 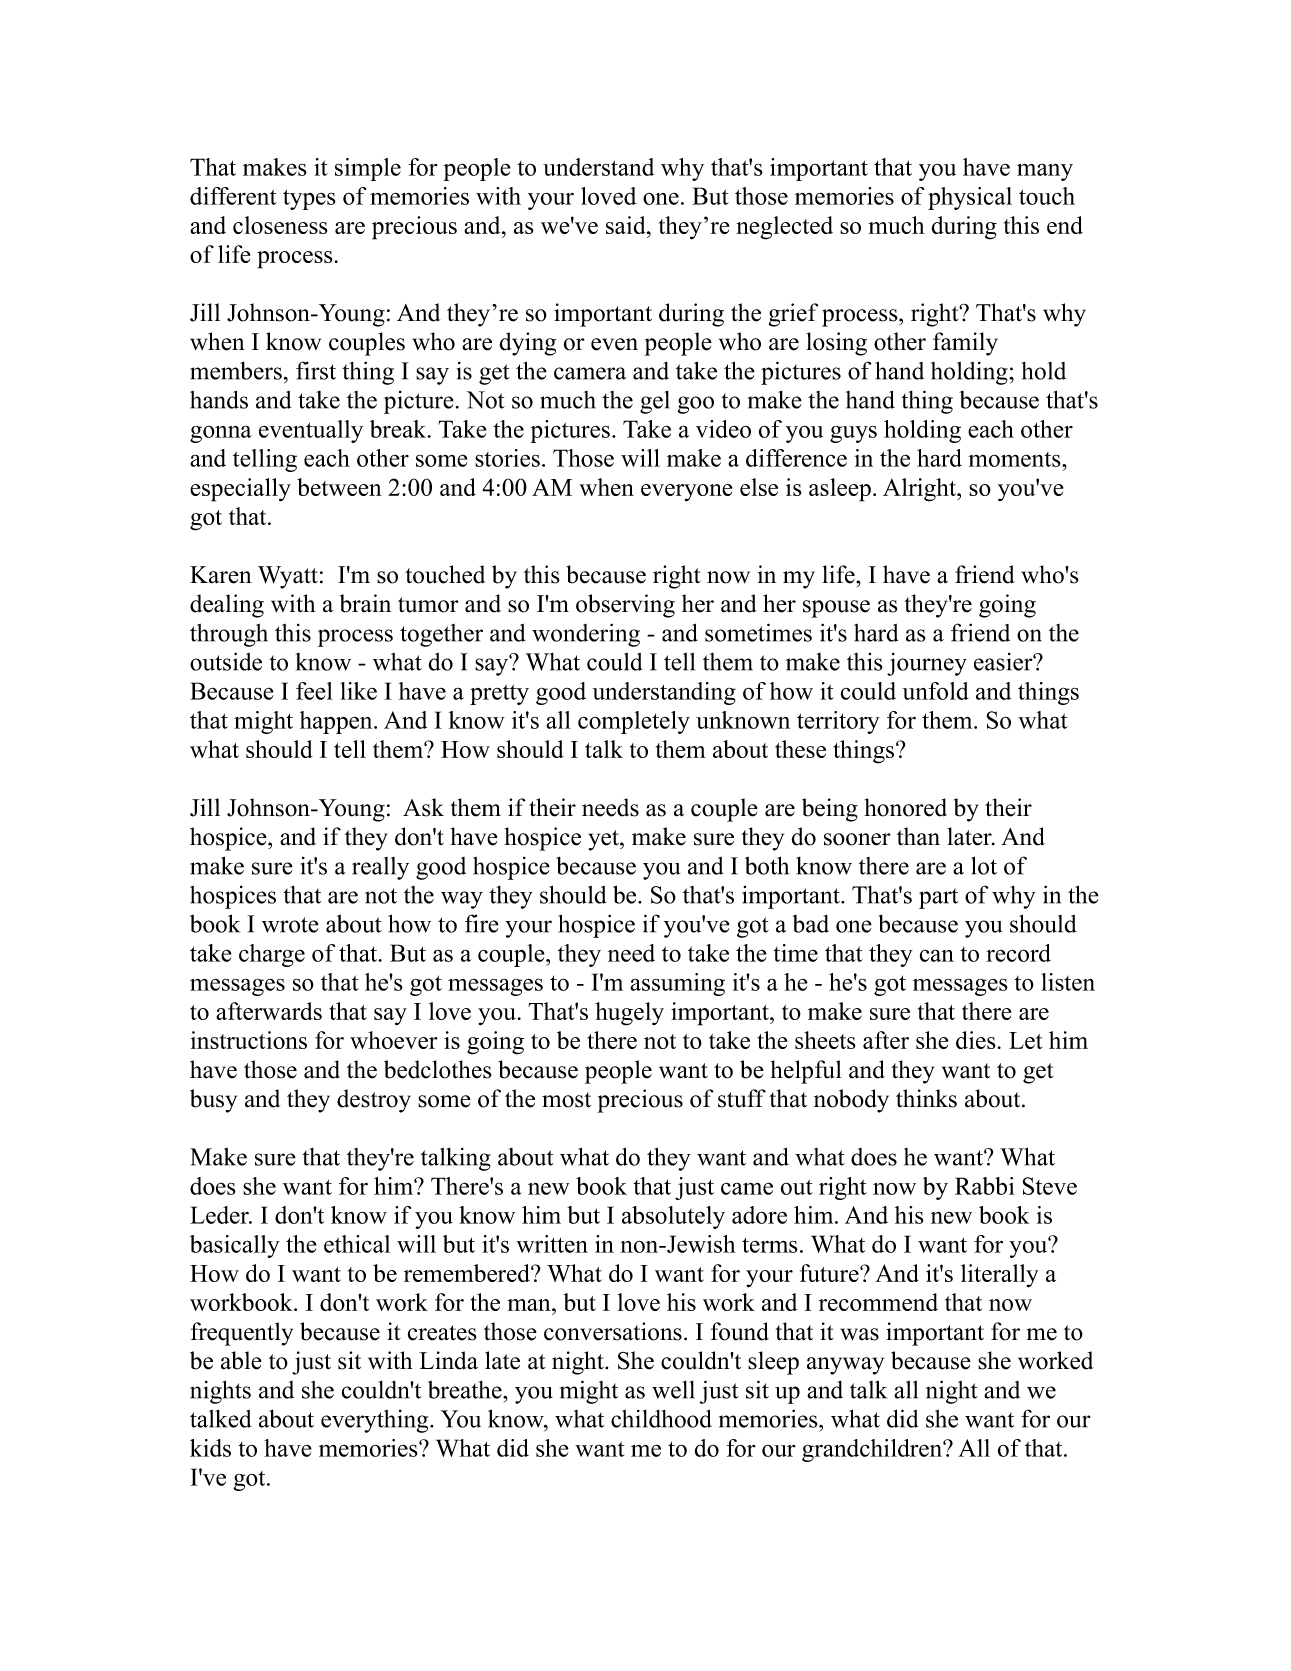 What do you see at coordinates (873, 1450) in the page?
I see `grandchildren` at bounding box center [873, 1450].
